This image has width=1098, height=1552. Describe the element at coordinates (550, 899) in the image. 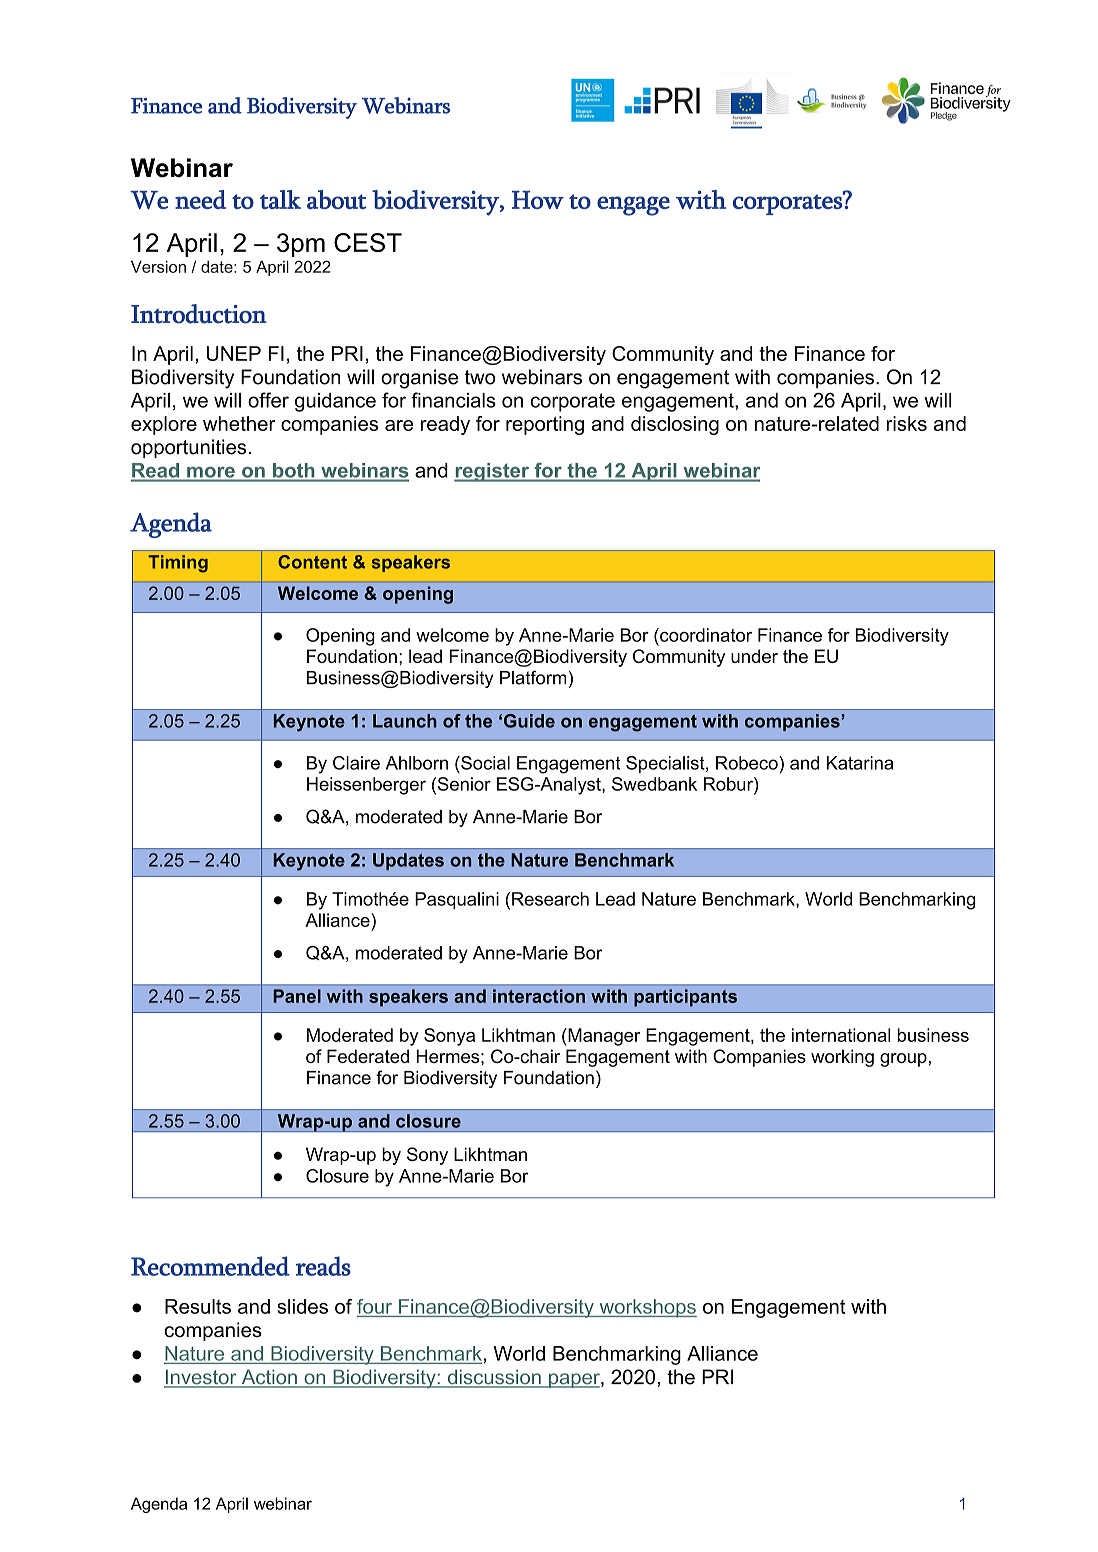

I see `Research` at that location.
